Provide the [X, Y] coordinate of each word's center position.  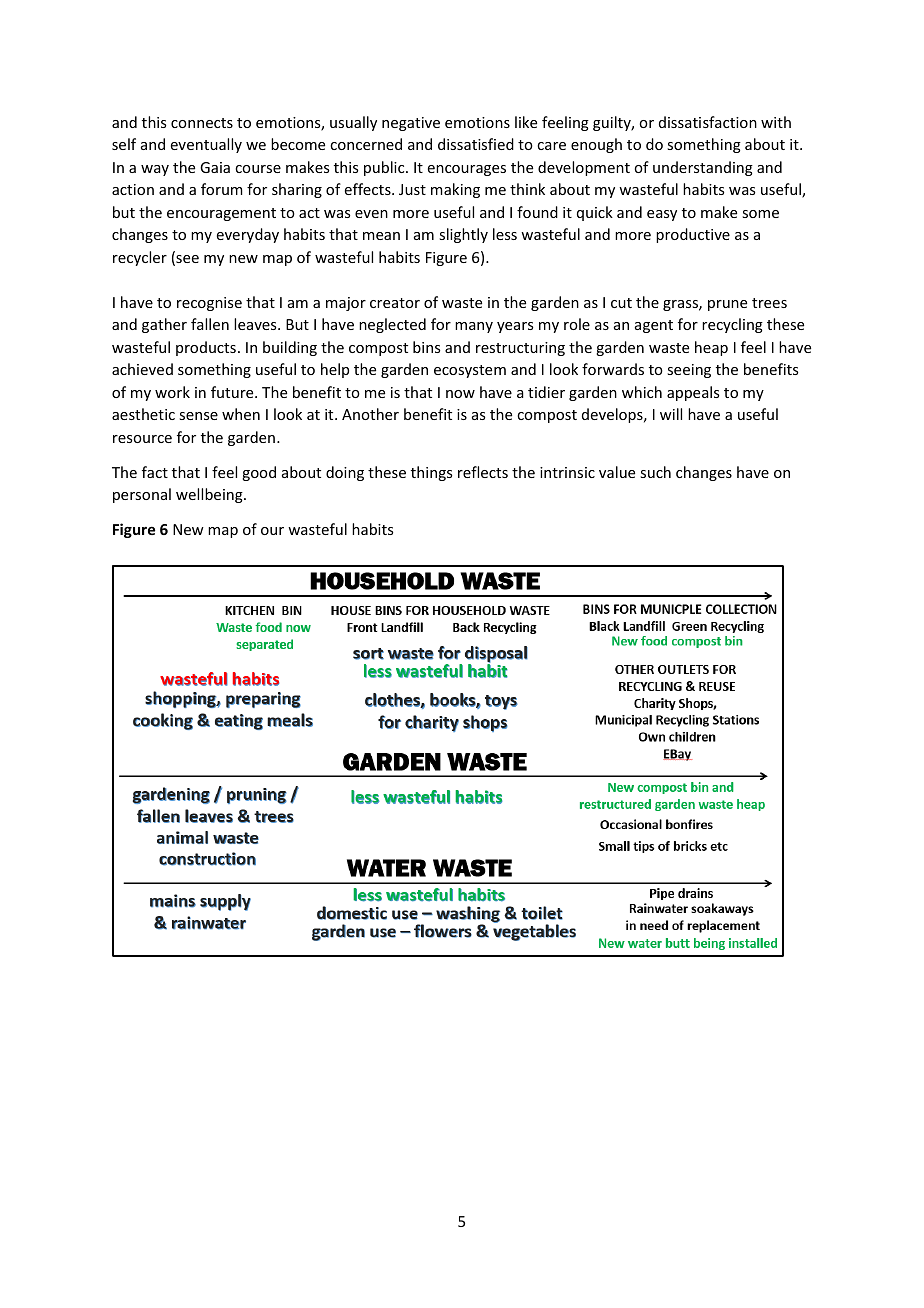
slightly [463, 235]
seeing [689, 371]
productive [693, 235]
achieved [142, 369]
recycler [140, 258]
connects [202, 123]
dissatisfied [476, 144]
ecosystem [470, 371]
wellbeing [210, 495]
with [776, 122]
